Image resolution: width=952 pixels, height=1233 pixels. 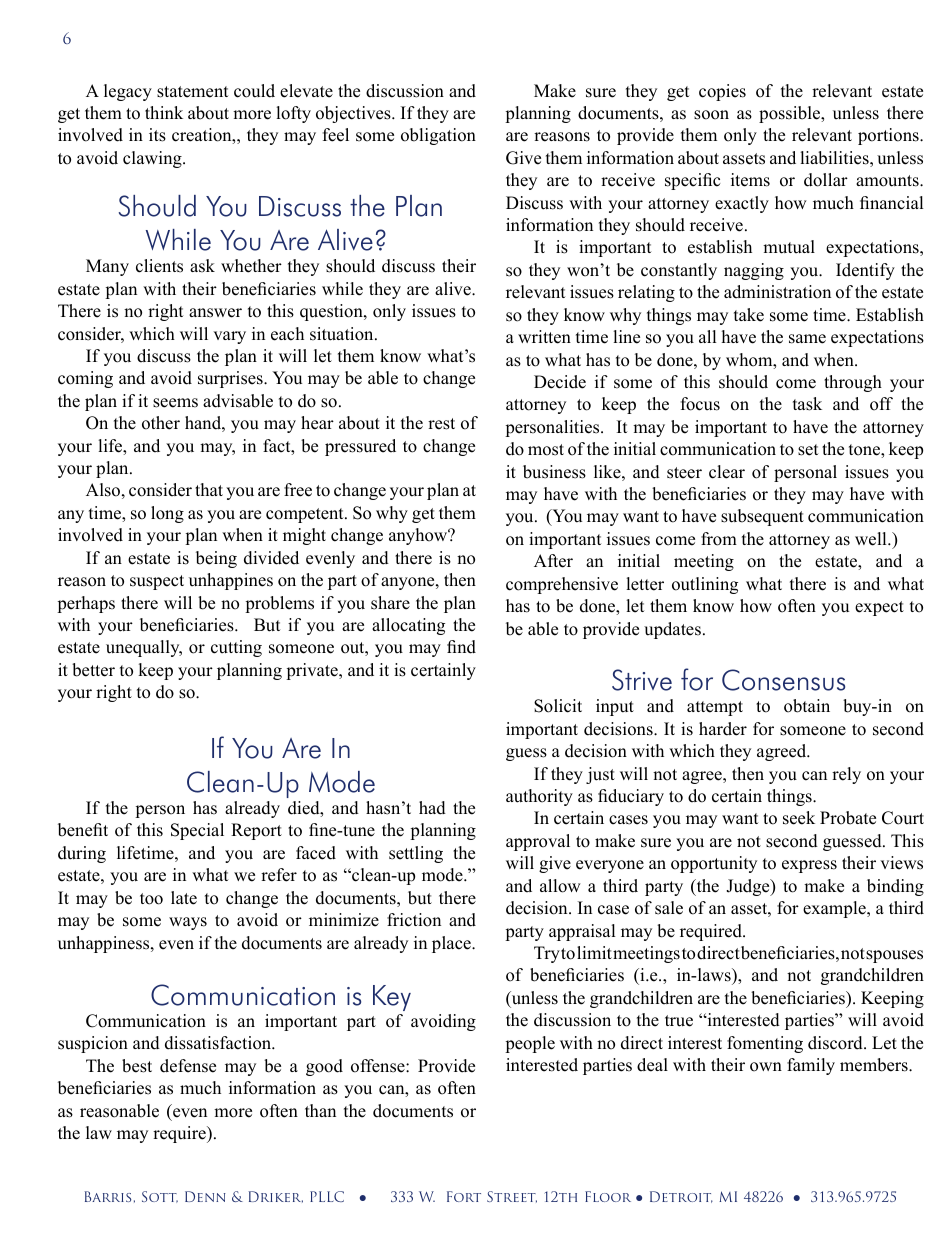 What do you see at coordinates (184, 898) in the image?
I see `late` at bounding box center [184, 898].
